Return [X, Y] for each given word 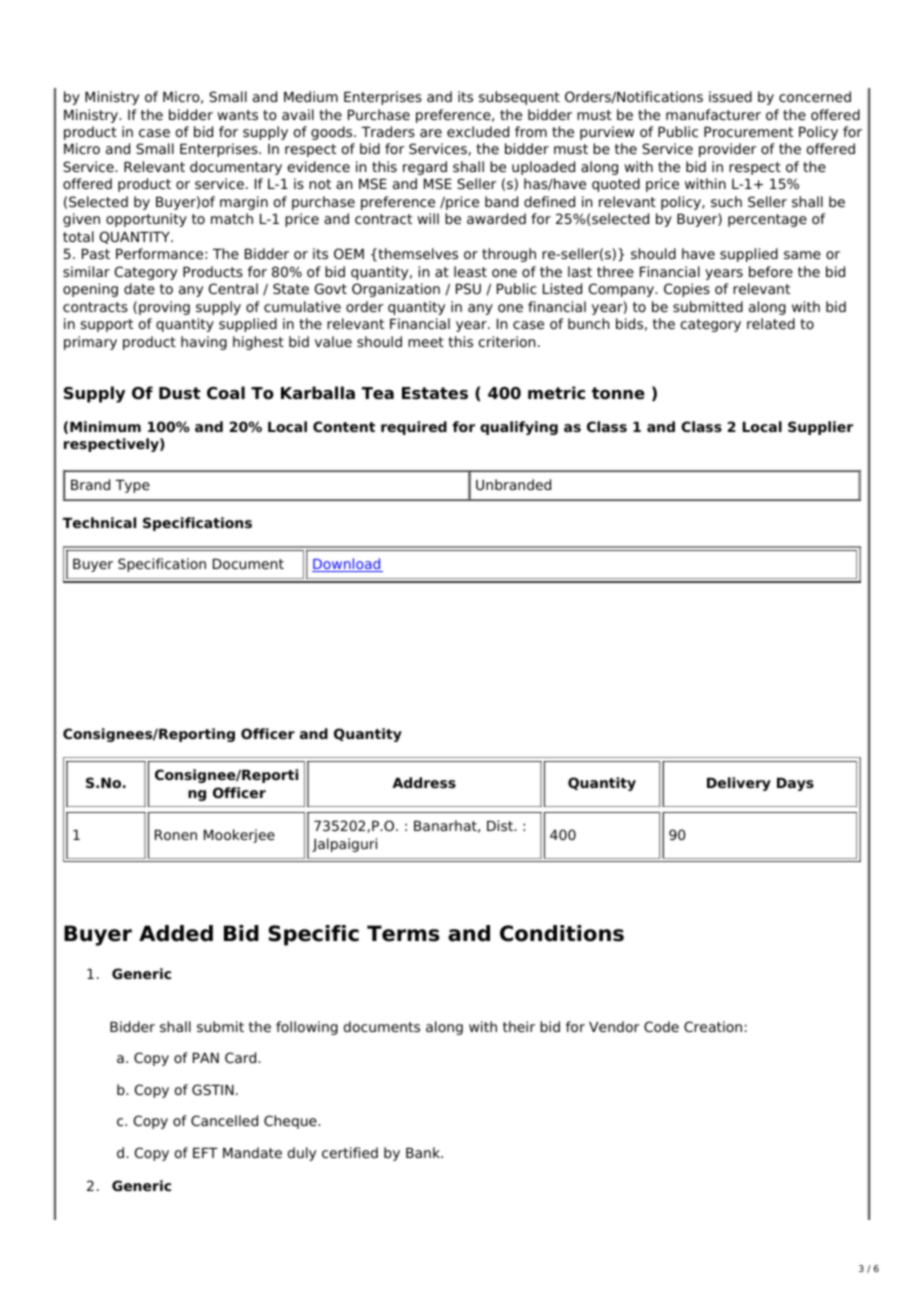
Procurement [748, 132]
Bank [424, 1152]
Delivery [739, 784]
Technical [99, 522]
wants [237, 115]
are [431, 133]
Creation [713, 1026]
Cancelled [224, 1120]
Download [347, 565]
